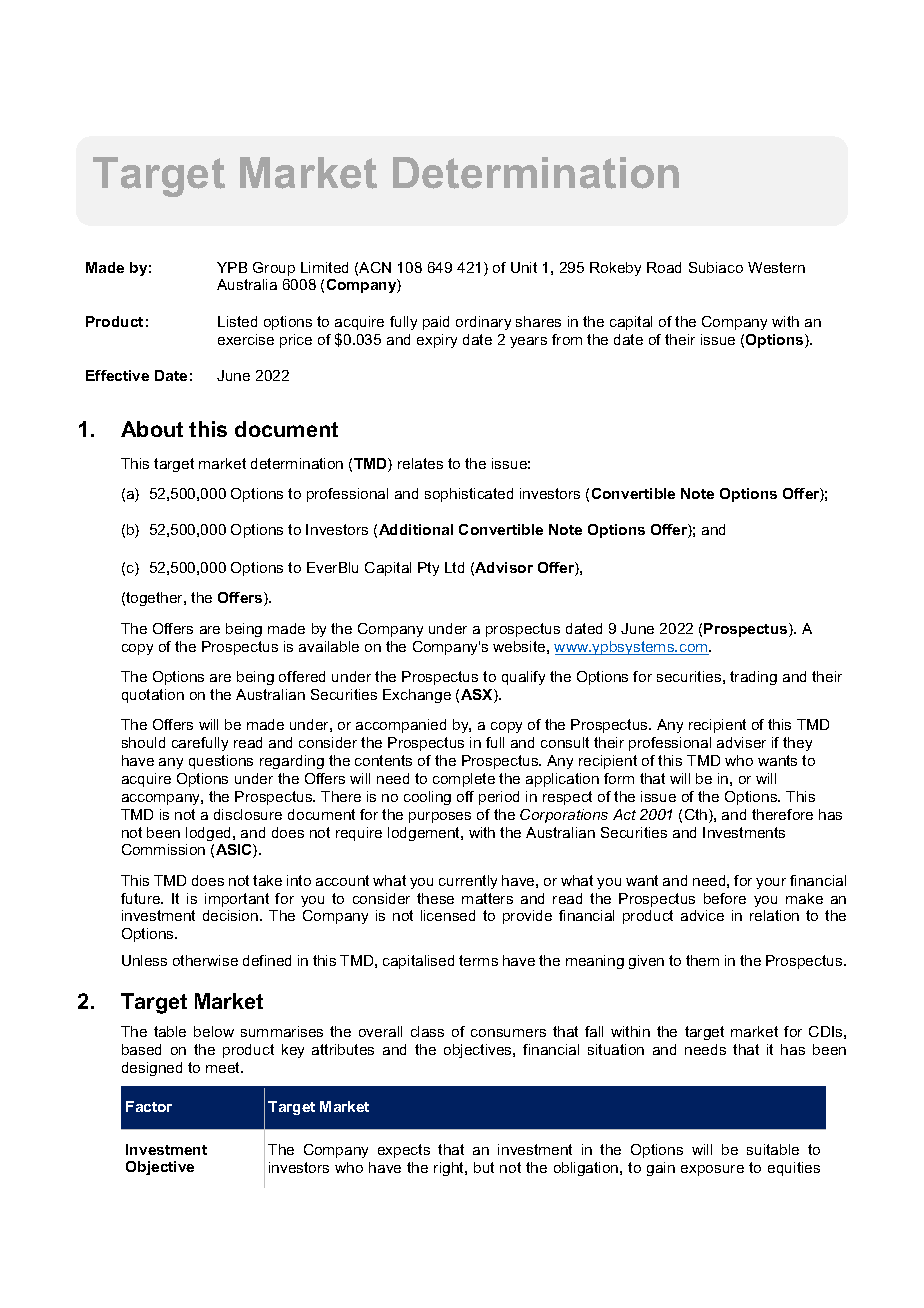 The image size is (924, 1308). I want to click on Western, so click(776, 267).
